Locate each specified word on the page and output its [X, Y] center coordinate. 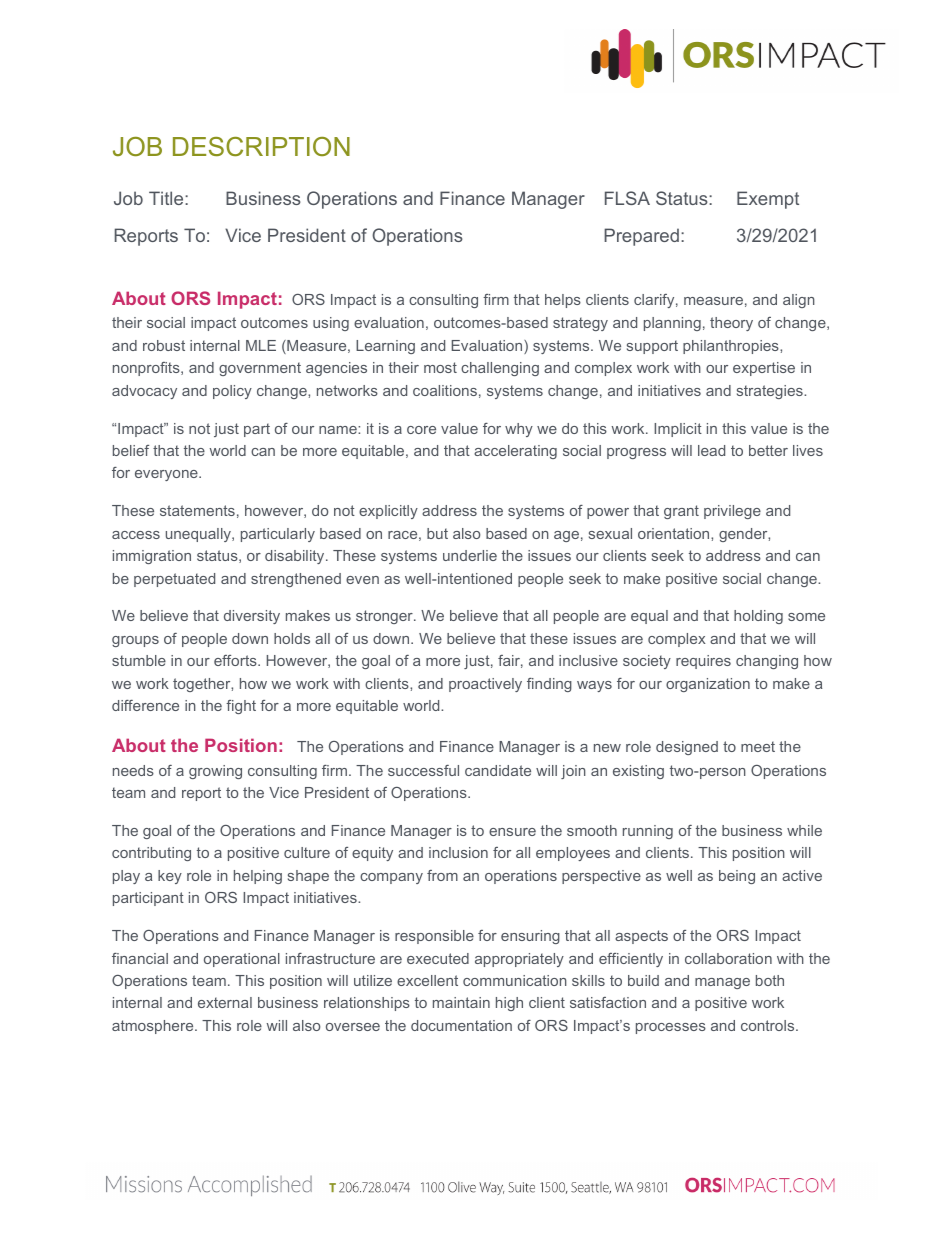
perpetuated [174, 580]
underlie [470, 555]
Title [167, 198]
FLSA [627, 198]
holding [758, 617]
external [225, 1002]
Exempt [768, 200]
